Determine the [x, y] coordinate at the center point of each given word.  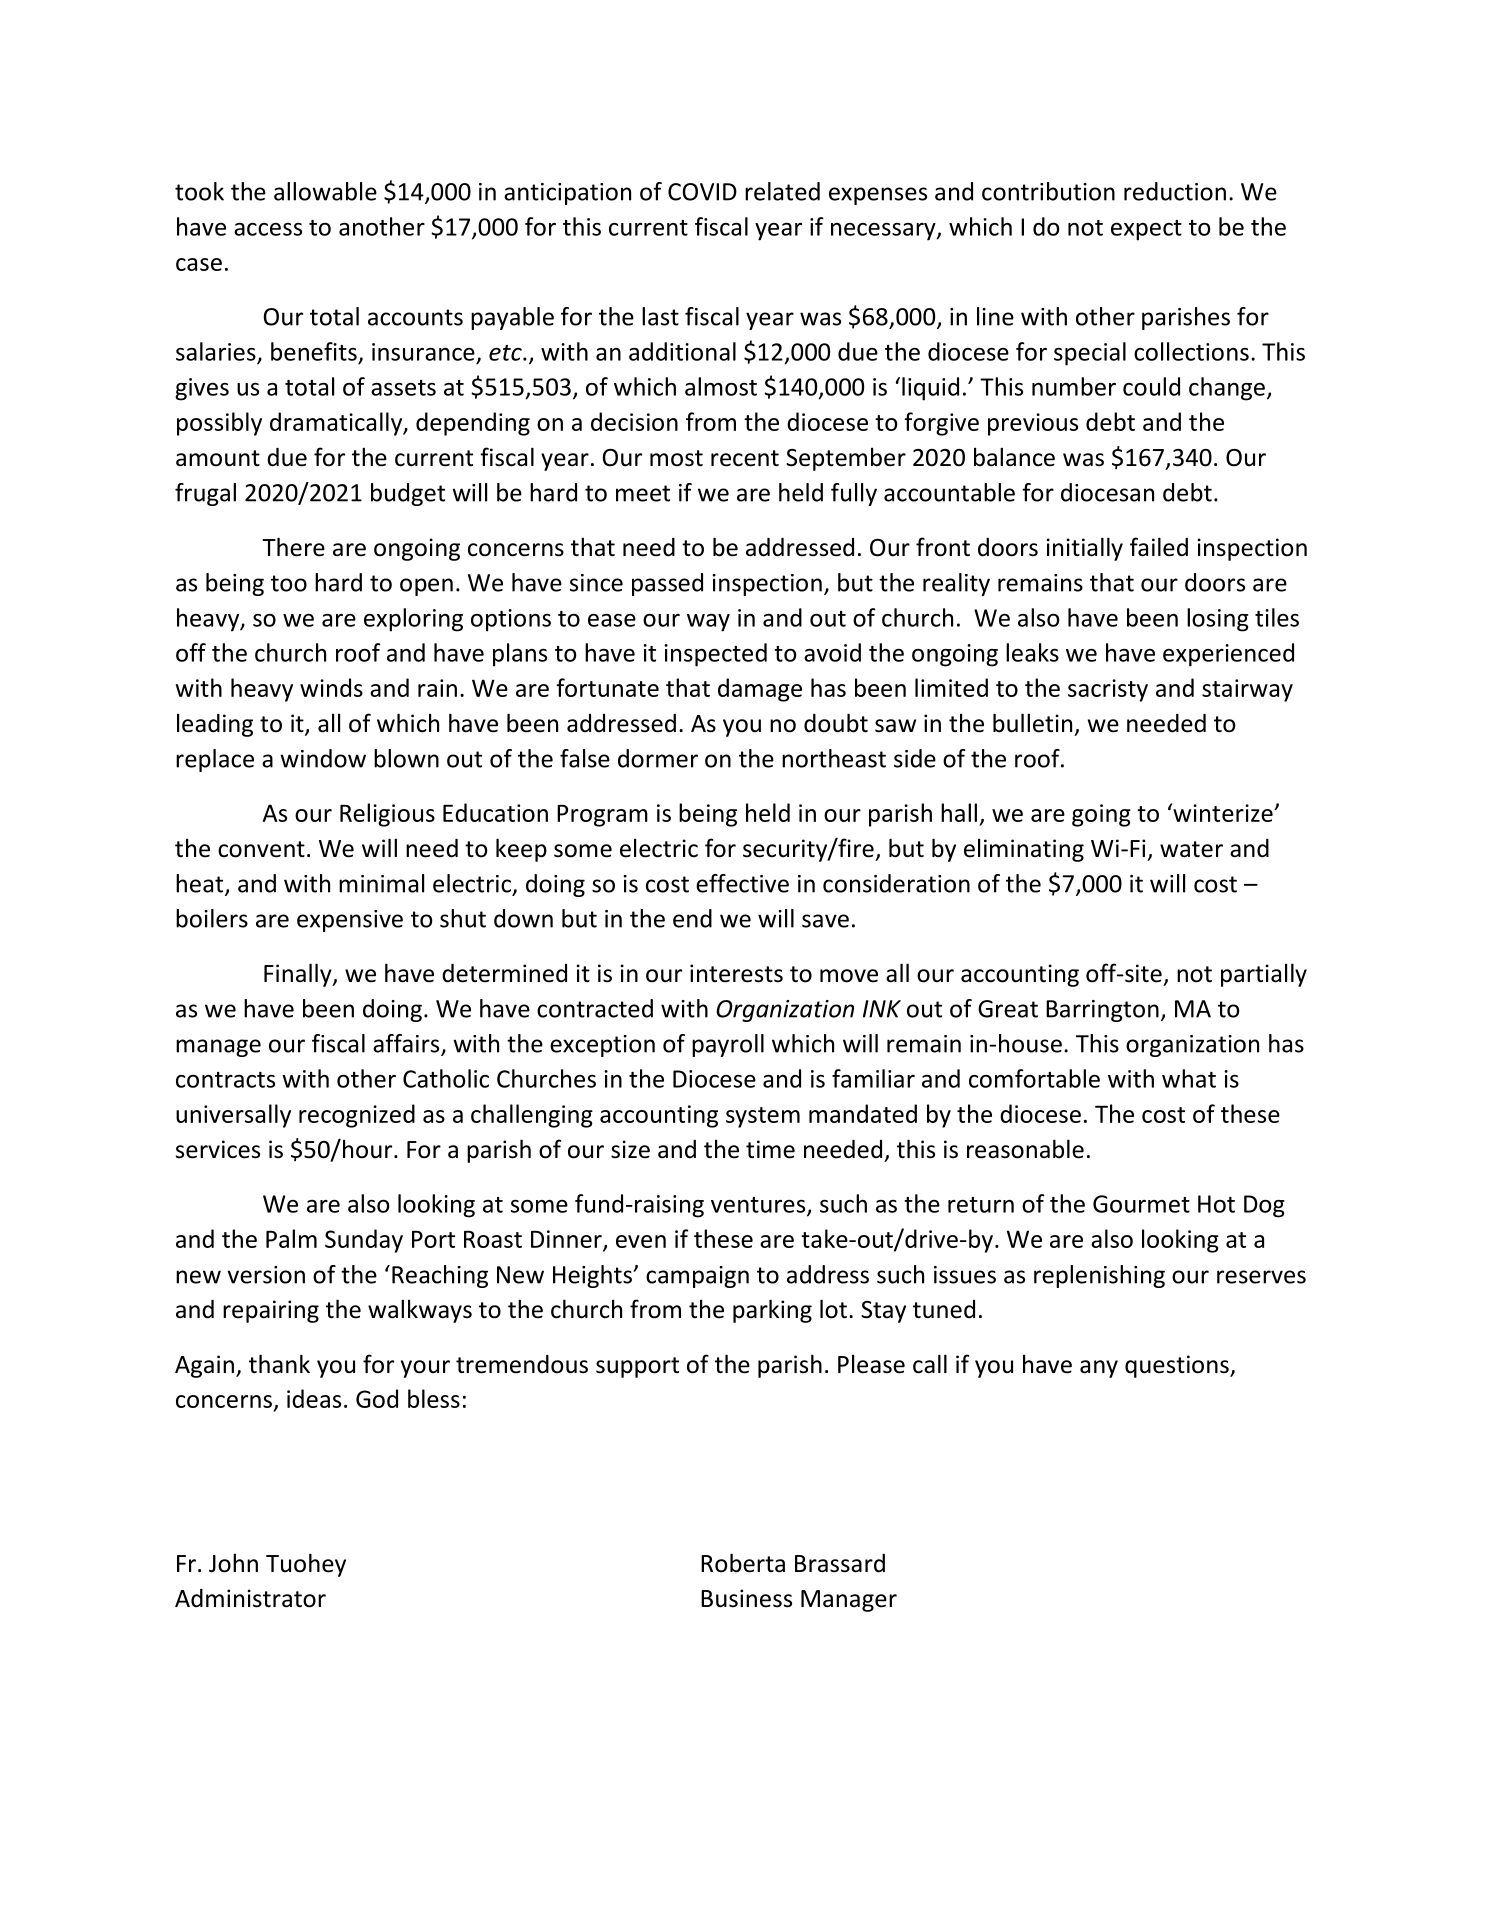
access [268, 229]
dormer [658, 758]
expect [1146, 230]
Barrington [1102, 1011]
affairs [407, 1044]
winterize [1223, 812]
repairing [271, 1311]
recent [745, 458]
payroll [728, 1045]
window [323, 758]
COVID [702, 192]
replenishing [1099, 1276]
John [233, 1563]
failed [1159, 547]
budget [408, 494]
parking [772, 1311]
